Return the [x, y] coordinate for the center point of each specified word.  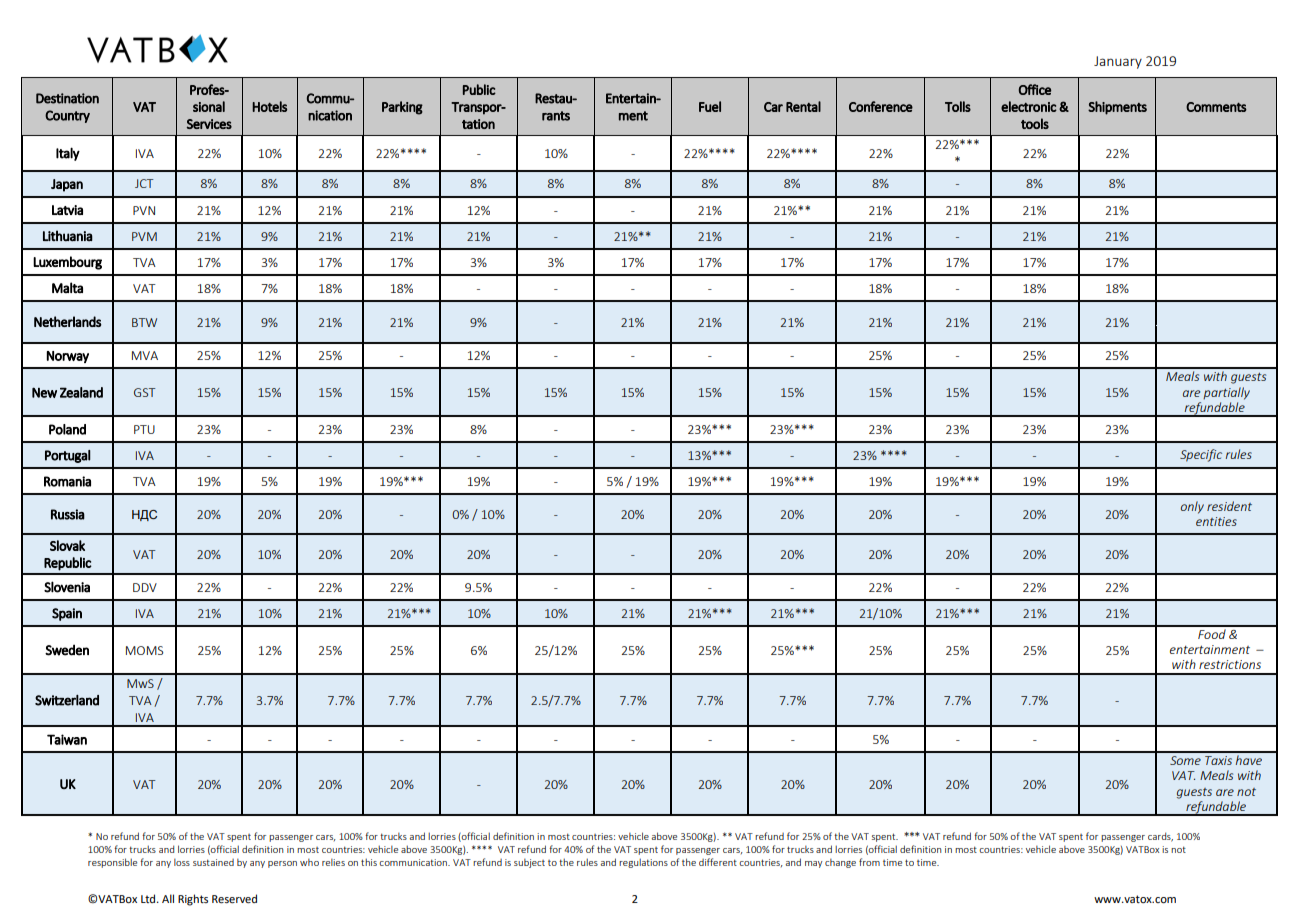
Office [1035, 89]
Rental [803, 106]
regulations [643, 863]
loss [182, 862]
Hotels [269, 106]
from [869, 862]
